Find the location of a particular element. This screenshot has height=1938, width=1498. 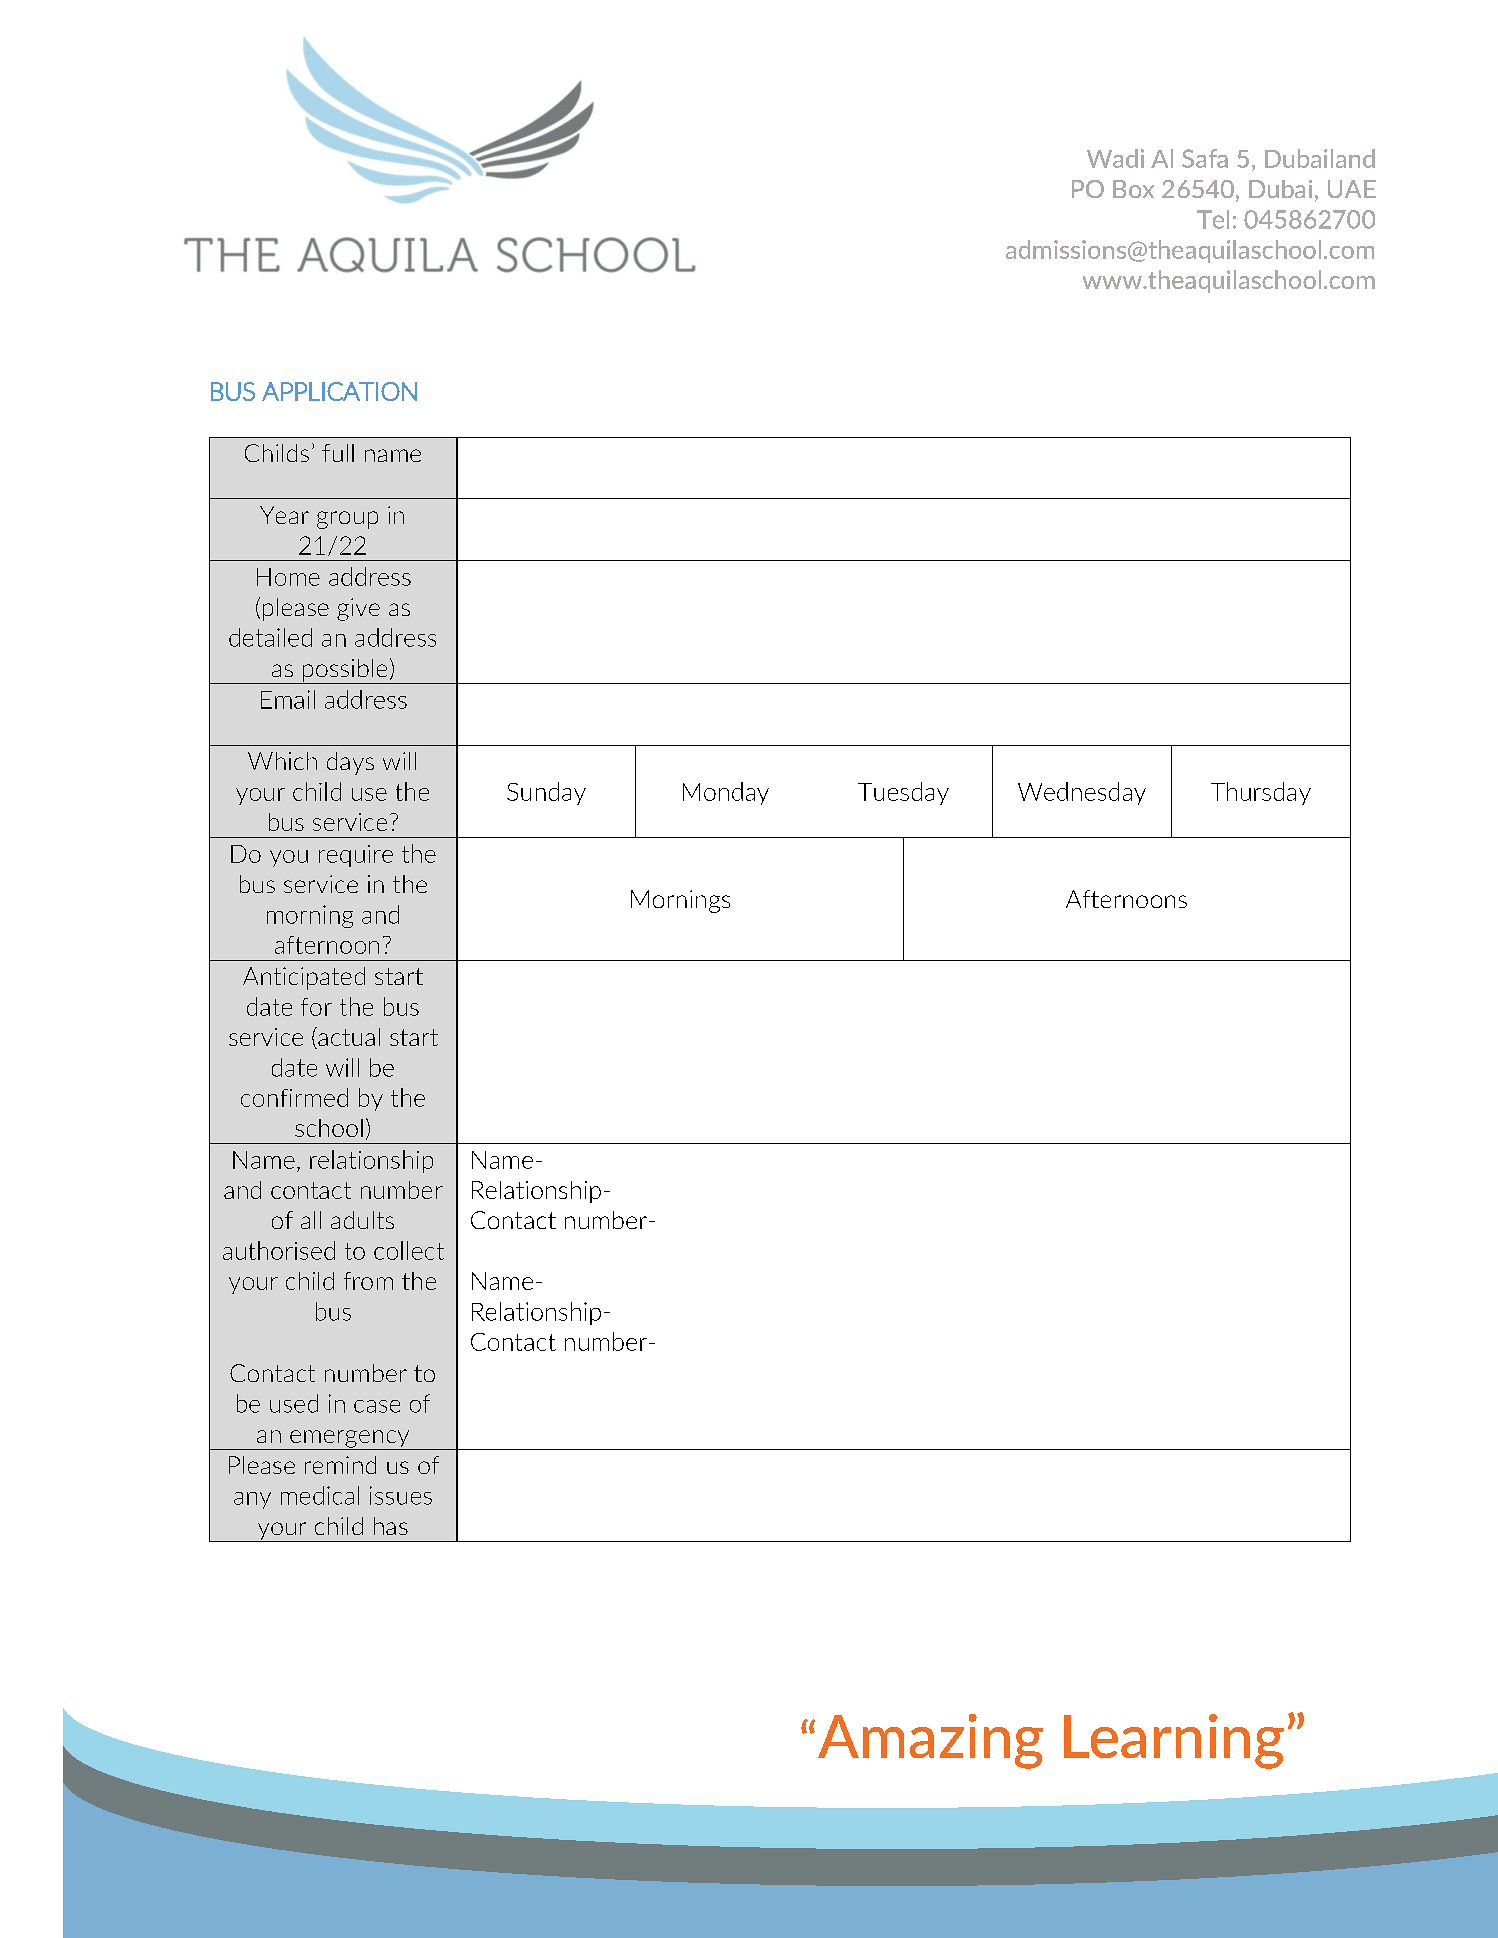

days is located at coordinates (350, 763).
